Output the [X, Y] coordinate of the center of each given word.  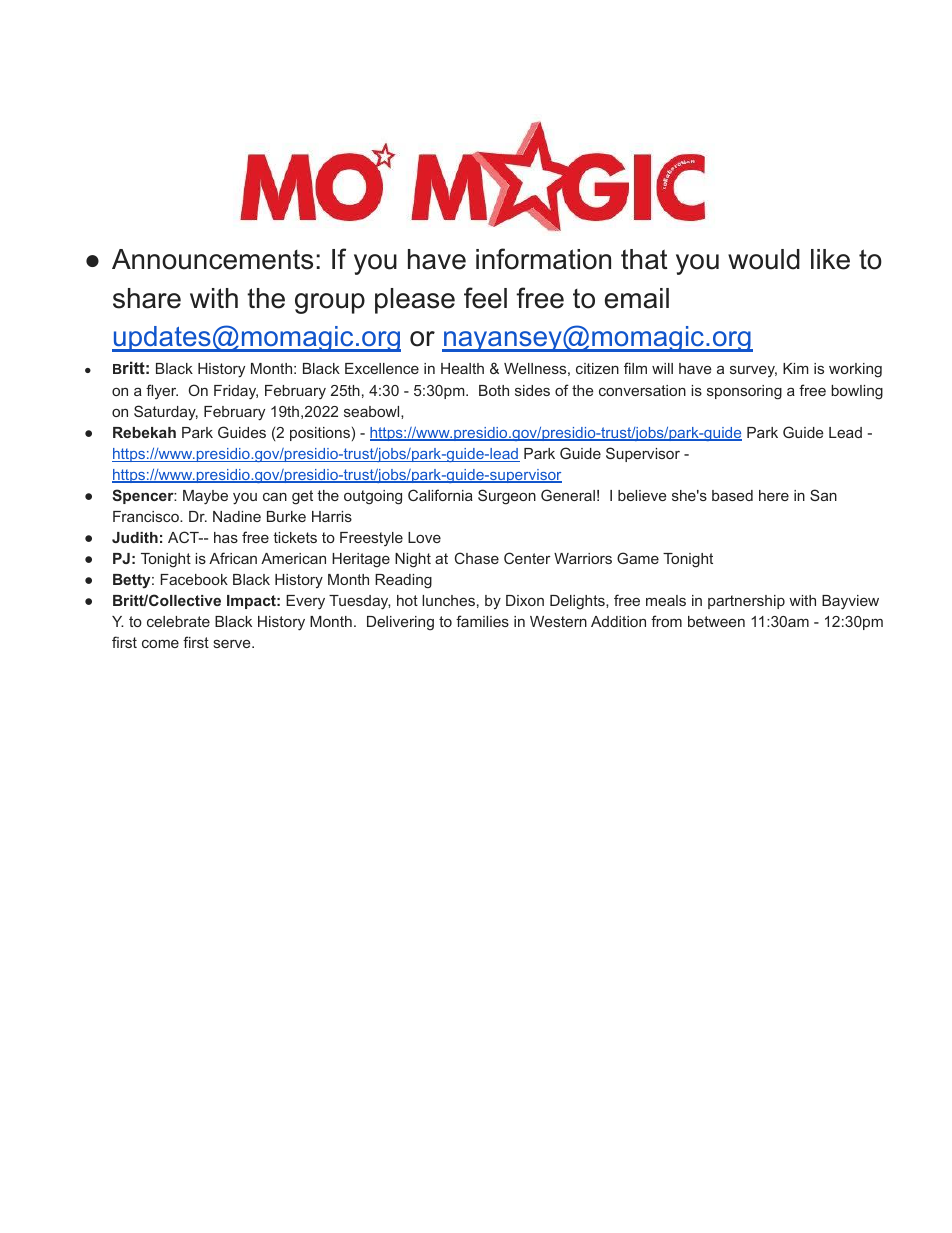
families [482, 621]
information [543, 259]
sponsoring [744, 392]
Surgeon [507, 497]
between [716, 621]
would [764, 259]
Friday [236, 392]
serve [233, 643]
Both [494, 390]
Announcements [212, 259]
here [774, 495]
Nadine [237, 516]
